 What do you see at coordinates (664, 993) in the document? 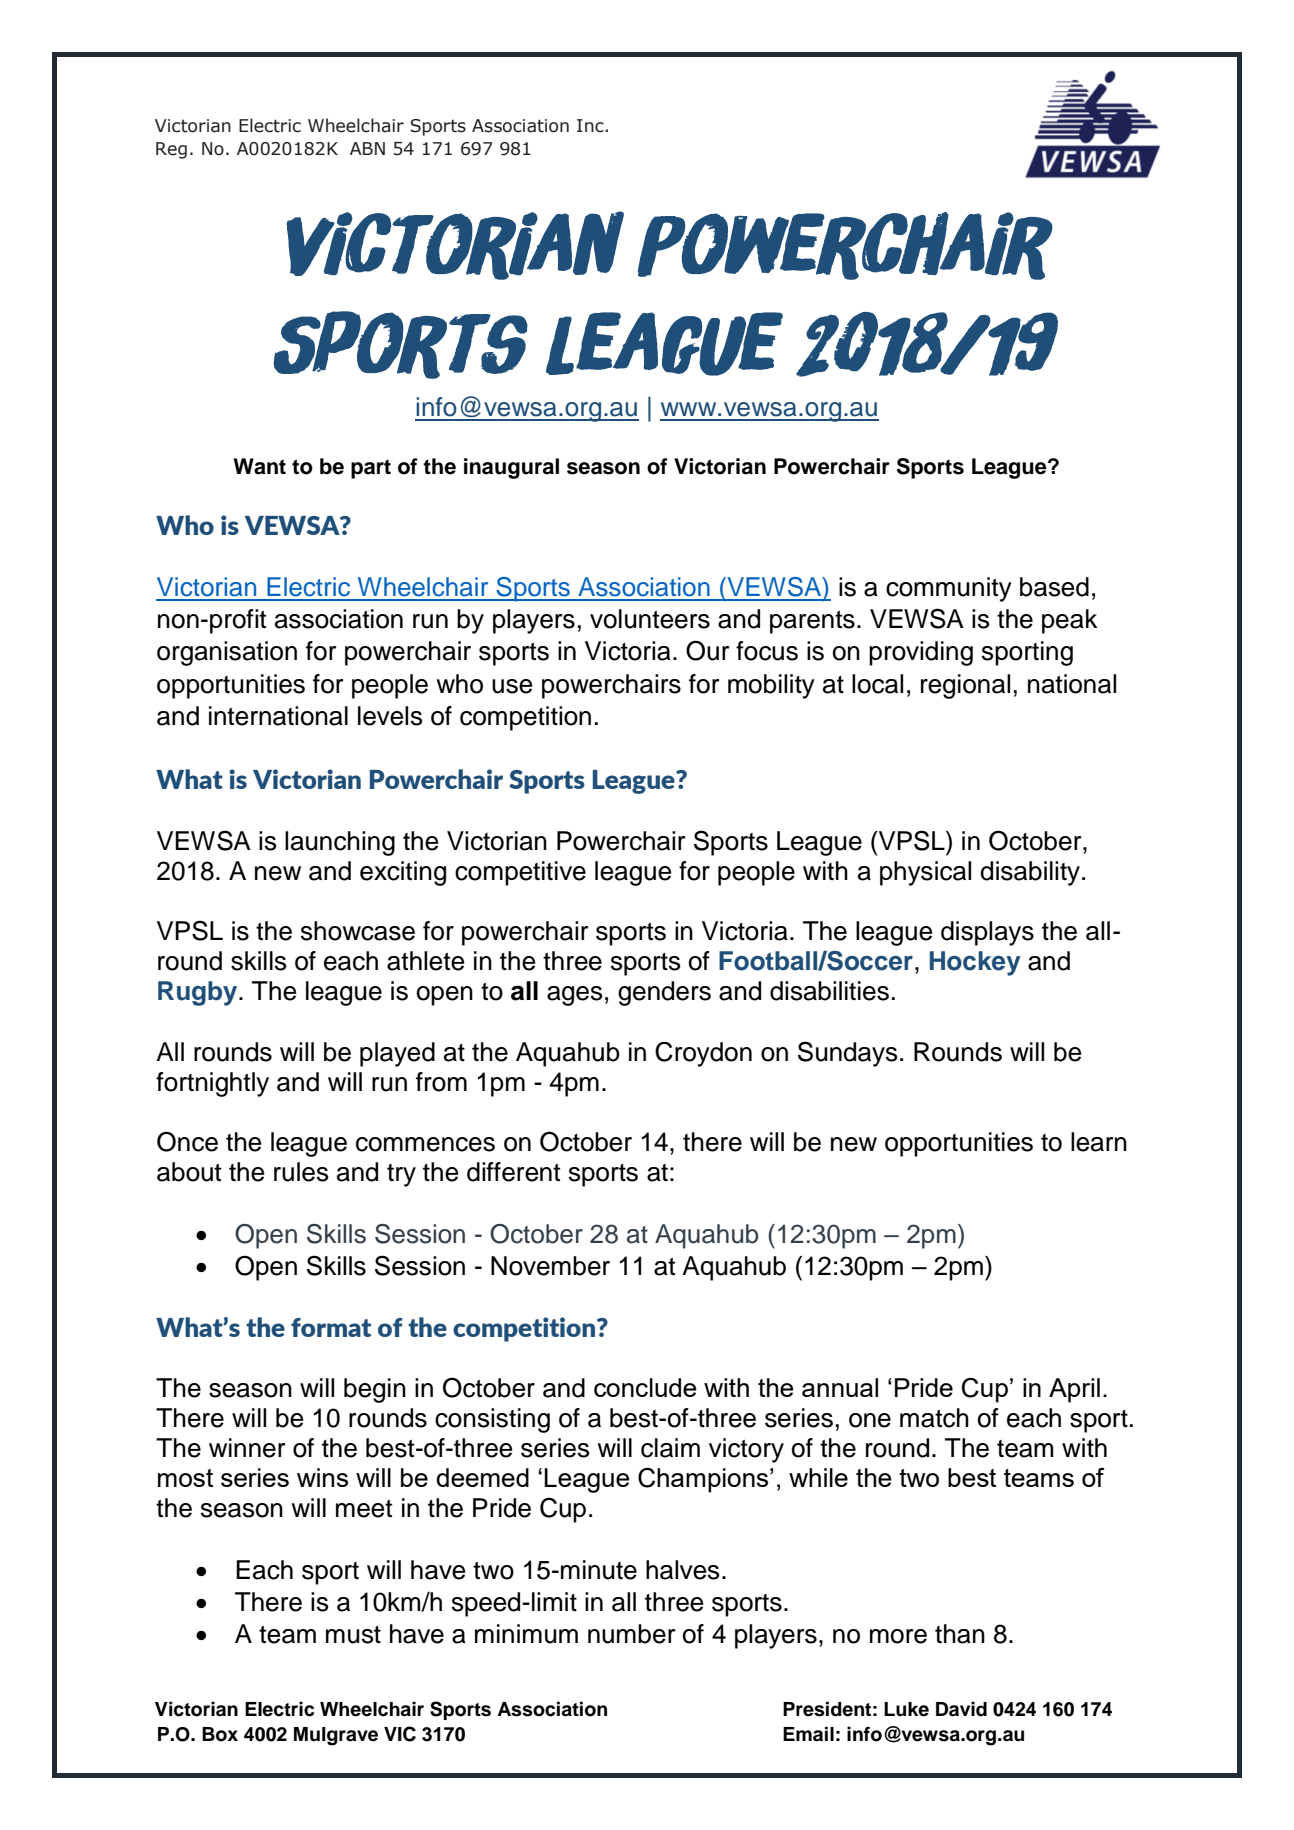
I see `genders` at bounding box center [664, 993].
